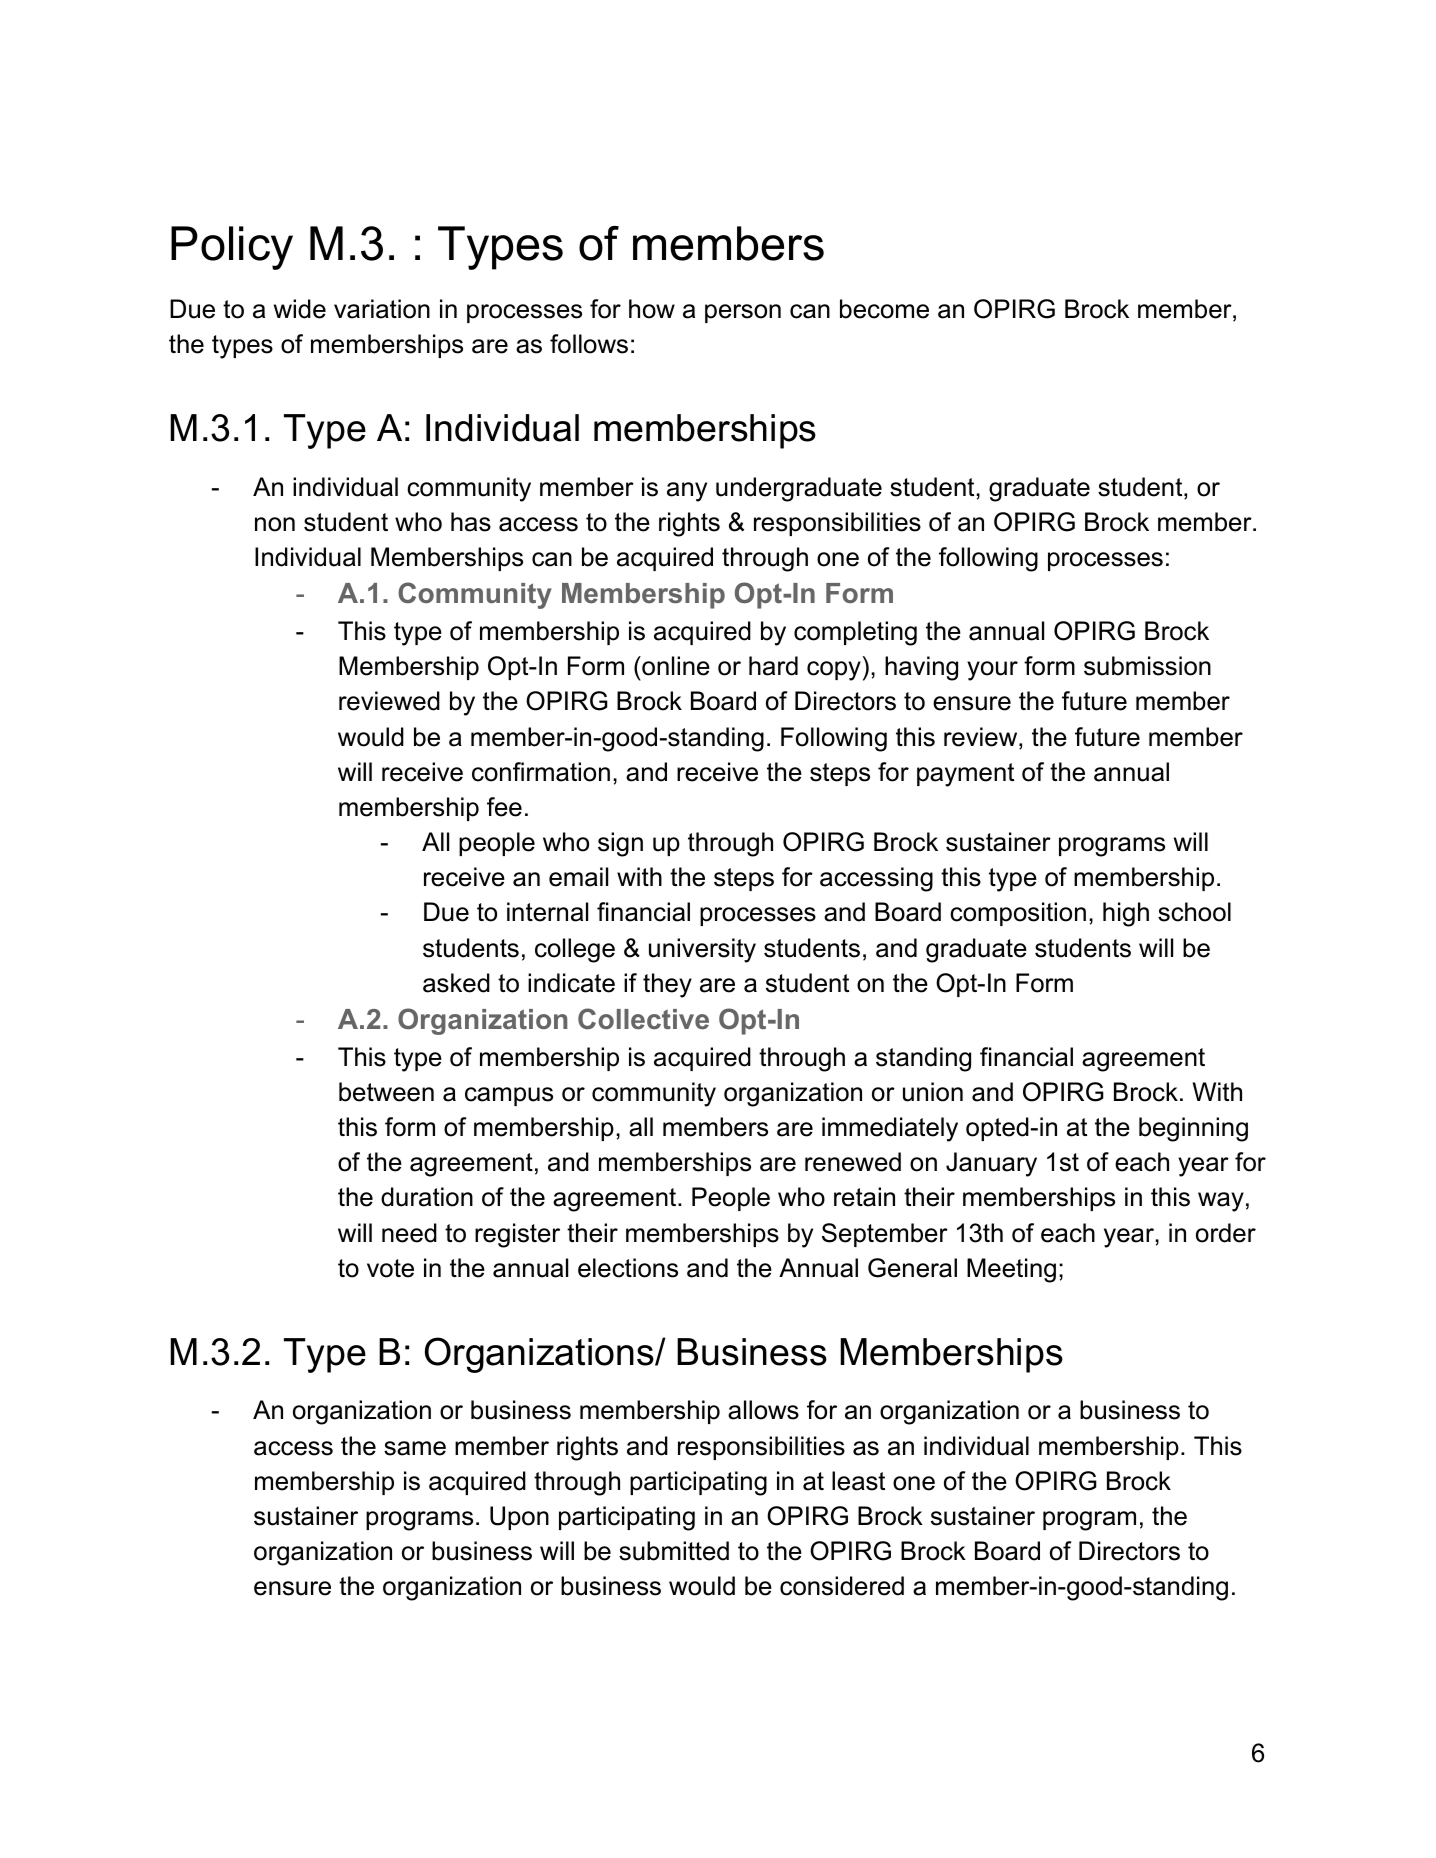  Describe the element at coordinates (415, 1448) in the document. I see `same` at that location.
